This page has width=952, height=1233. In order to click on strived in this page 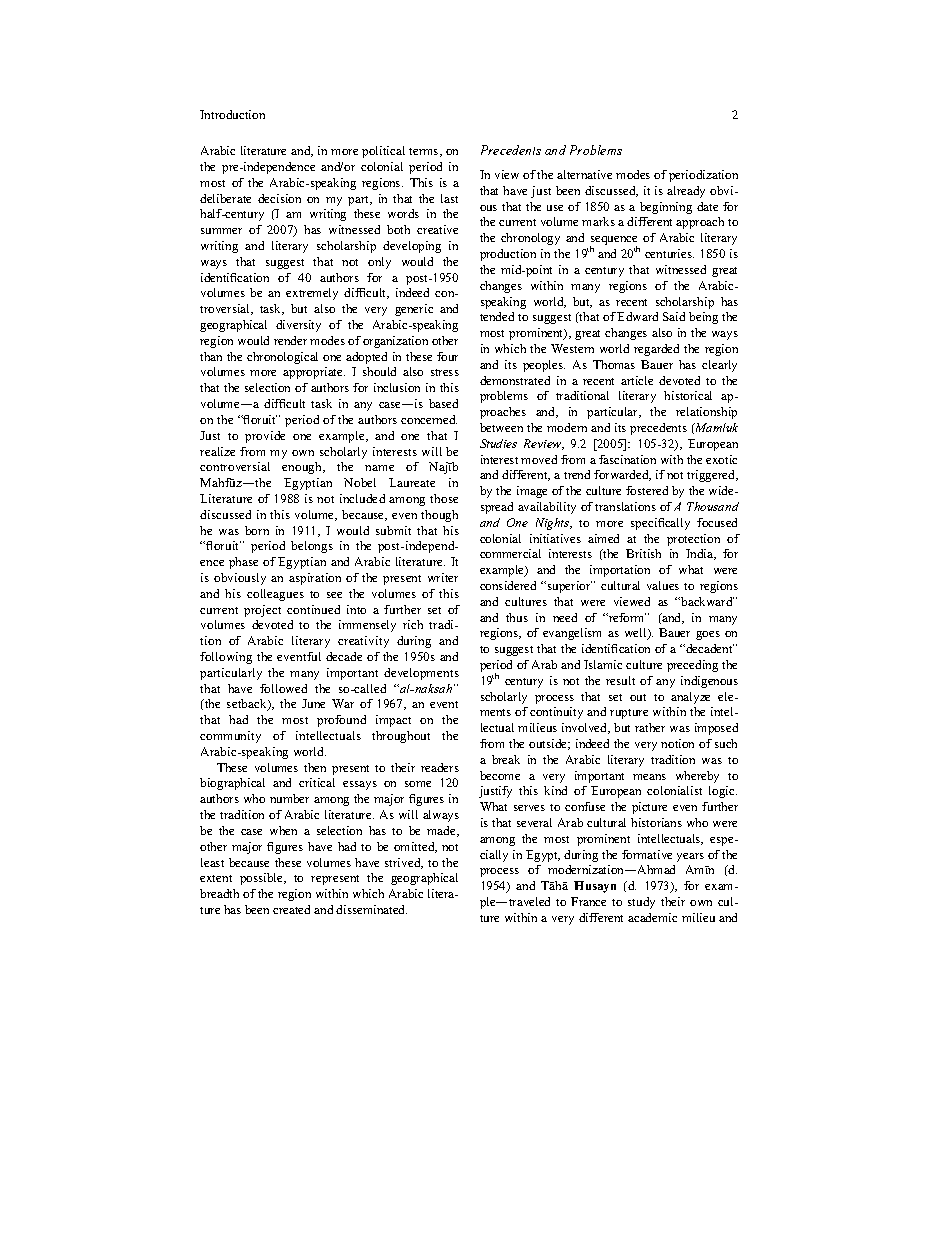, I will do `click(404, 863)`.
